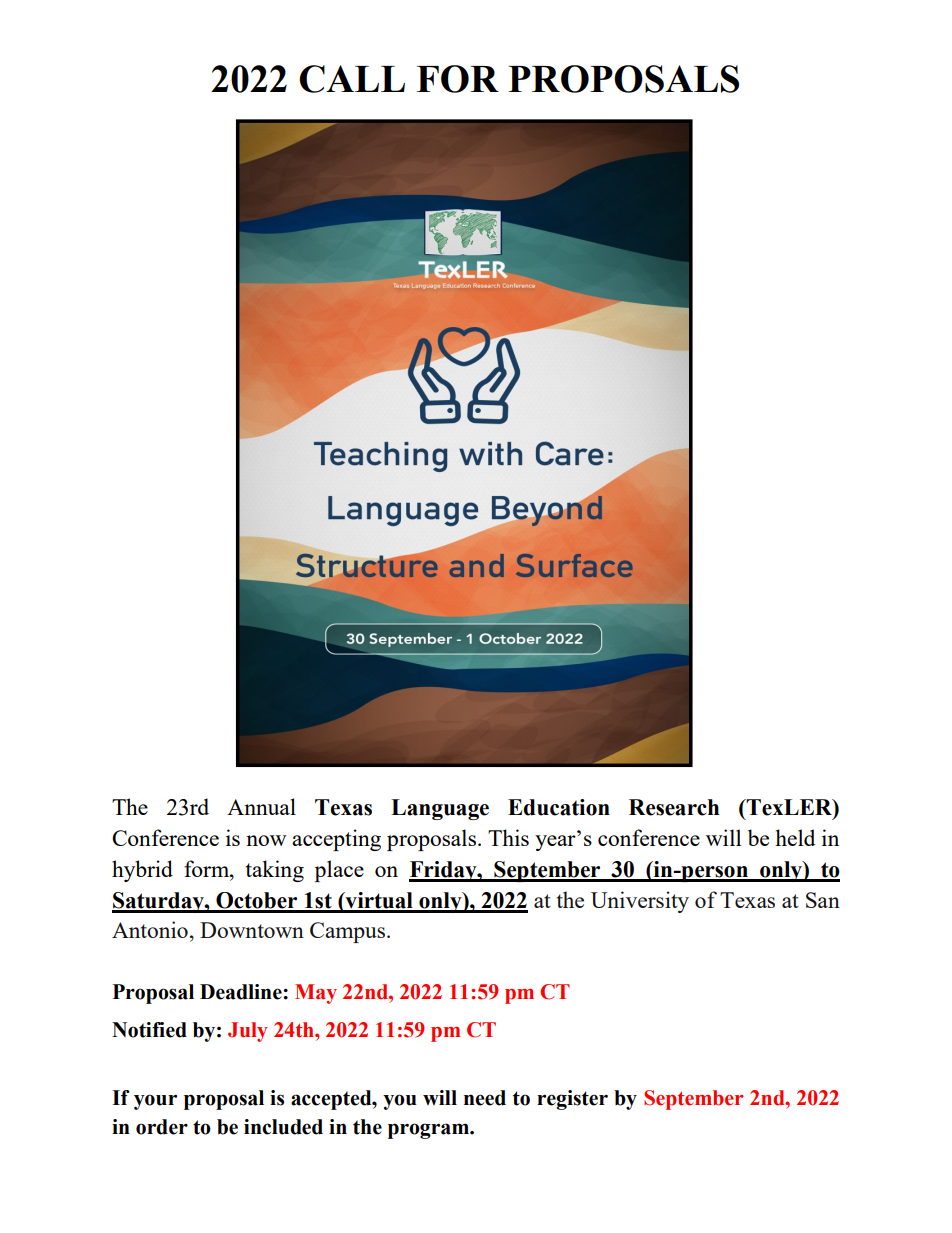  What do you see at coordinates (352, 79) in the page?
I see `CALL` at bounding box center [352, 79].
